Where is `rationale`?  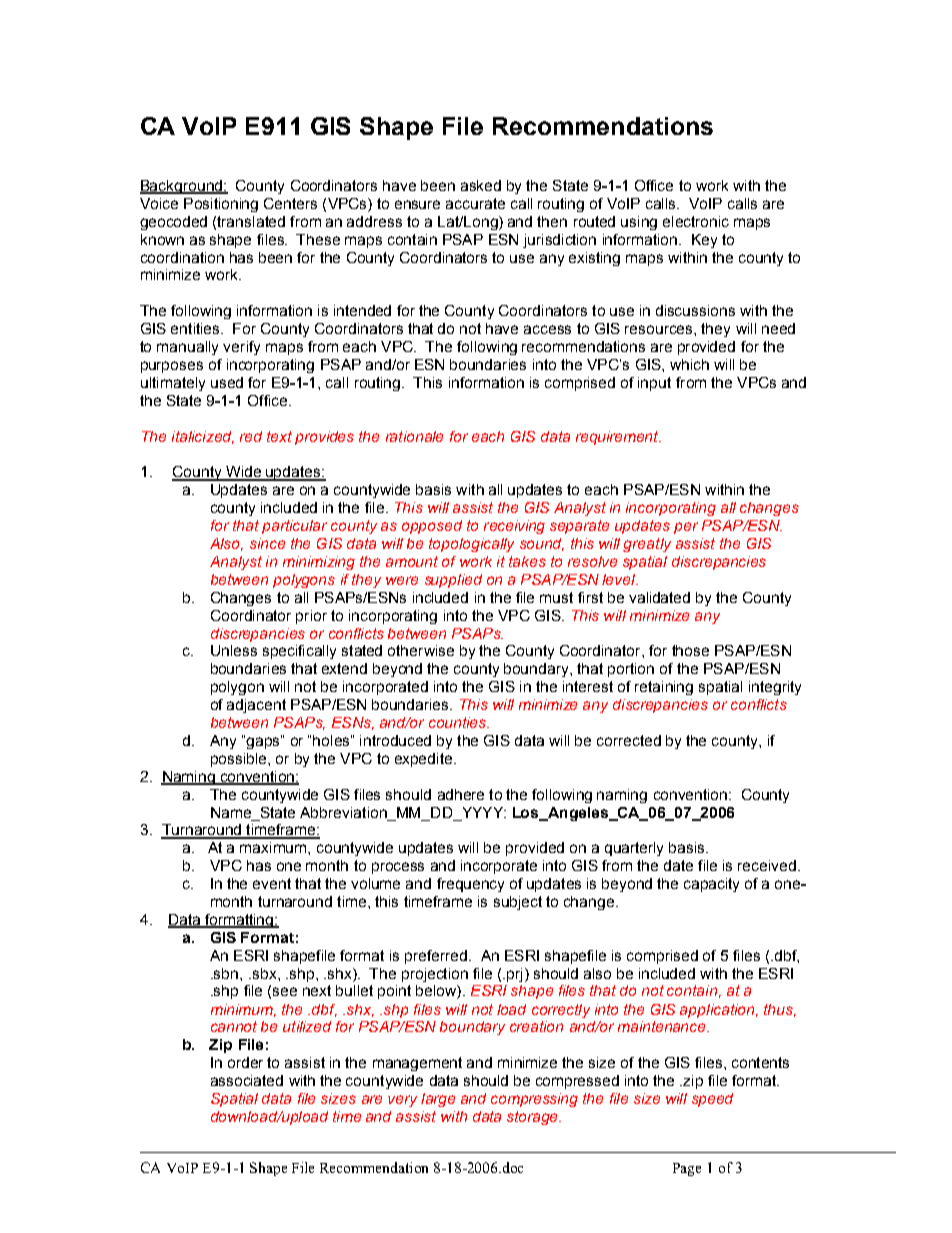
rationale is located at coordinates (414, 436).
